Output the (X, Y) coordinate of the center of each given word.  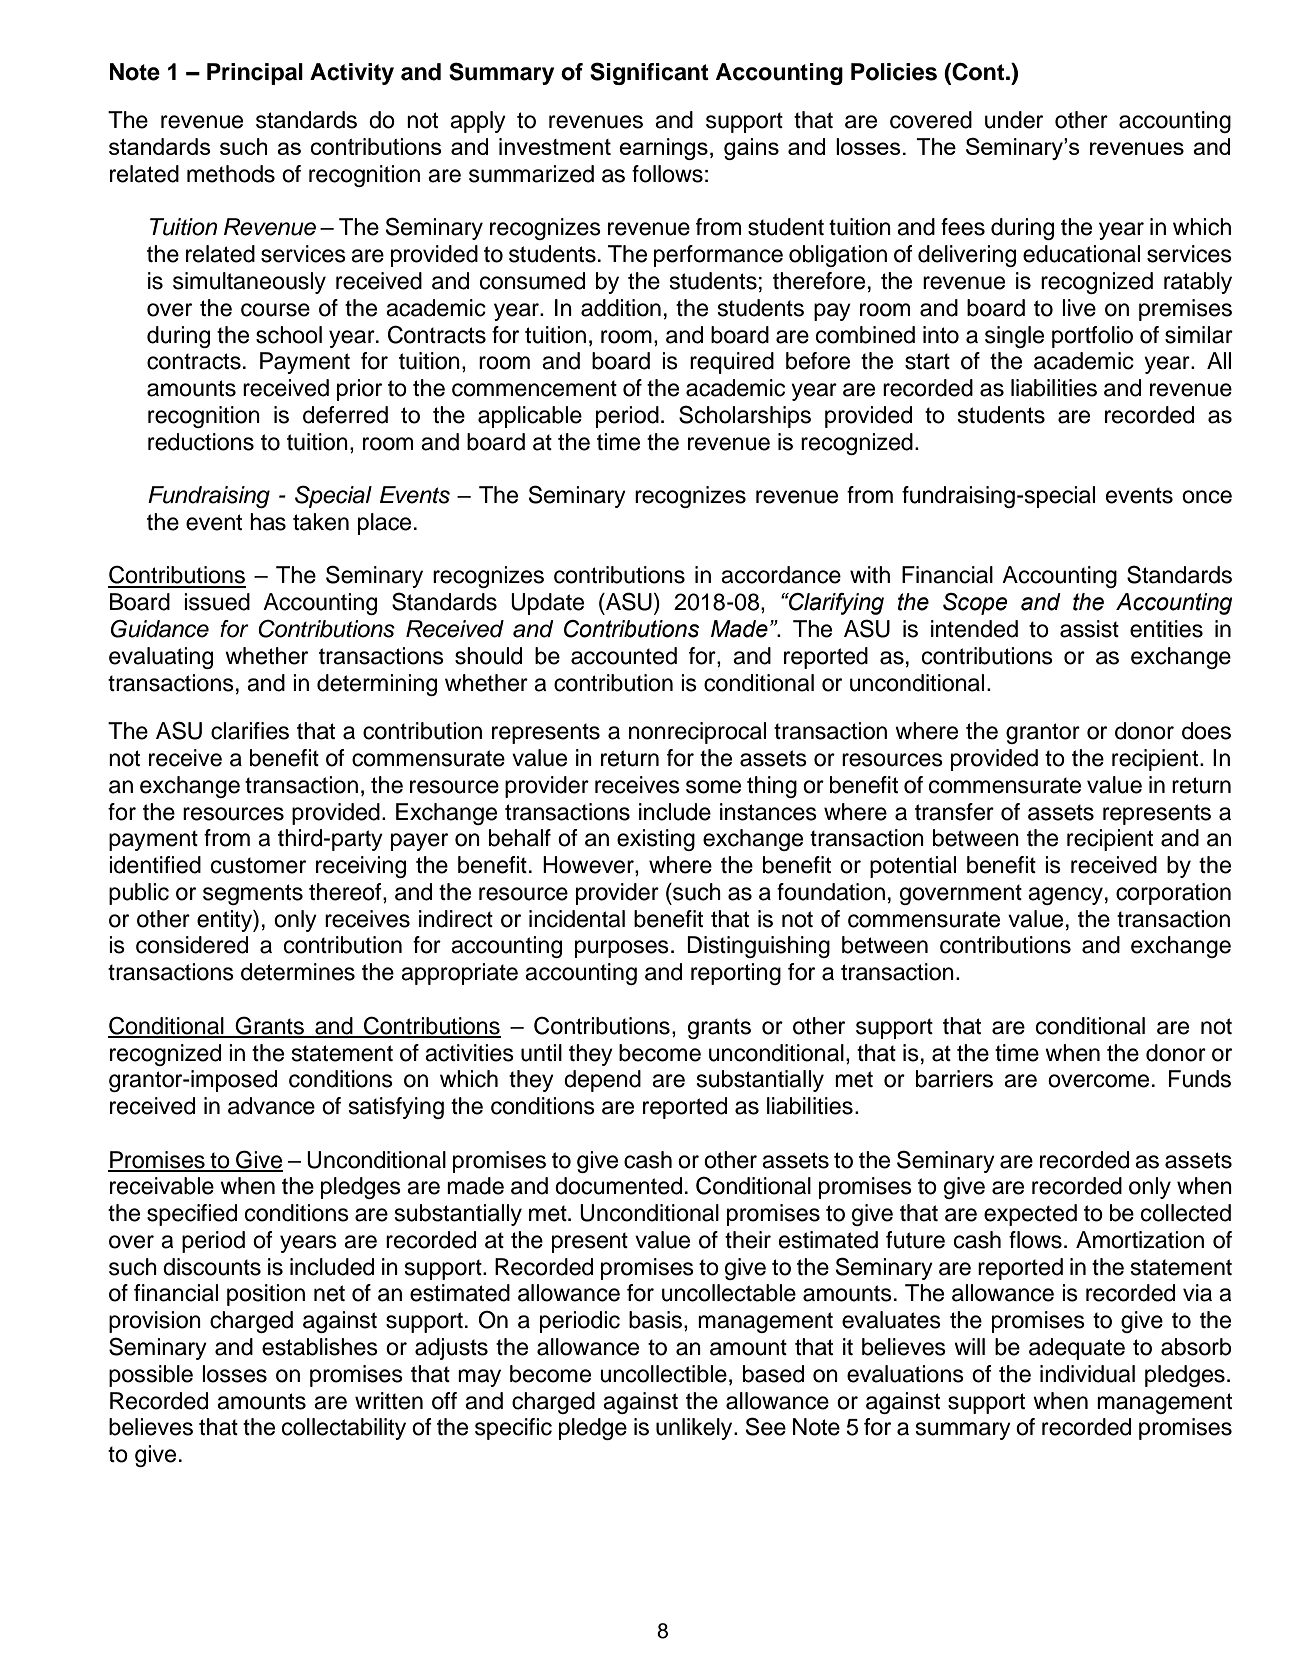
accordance (781, 575)
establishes (320, 1347)
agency (1065, 896)
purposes (622, 949)
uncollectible (663, 1374)
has (268, 522)
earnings (663, 149)
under (1014, 120)
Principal (255, 74)
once (1207, 497)
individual (1087, 1374)
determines (298, 972)
